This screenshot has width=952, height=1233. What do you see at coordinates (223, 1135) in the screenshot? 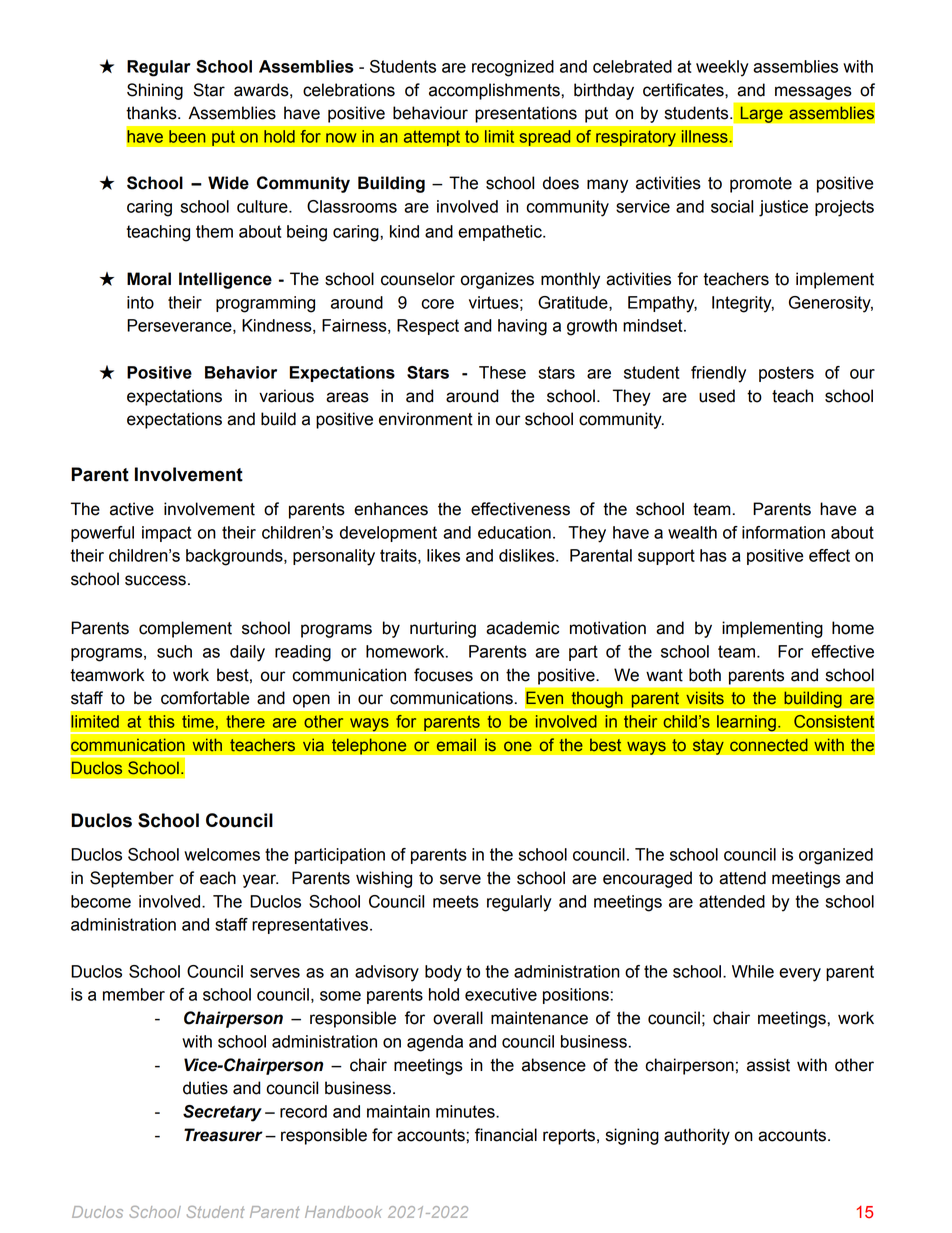
I see `Treasurer` at bounding box center [223, 1135].
